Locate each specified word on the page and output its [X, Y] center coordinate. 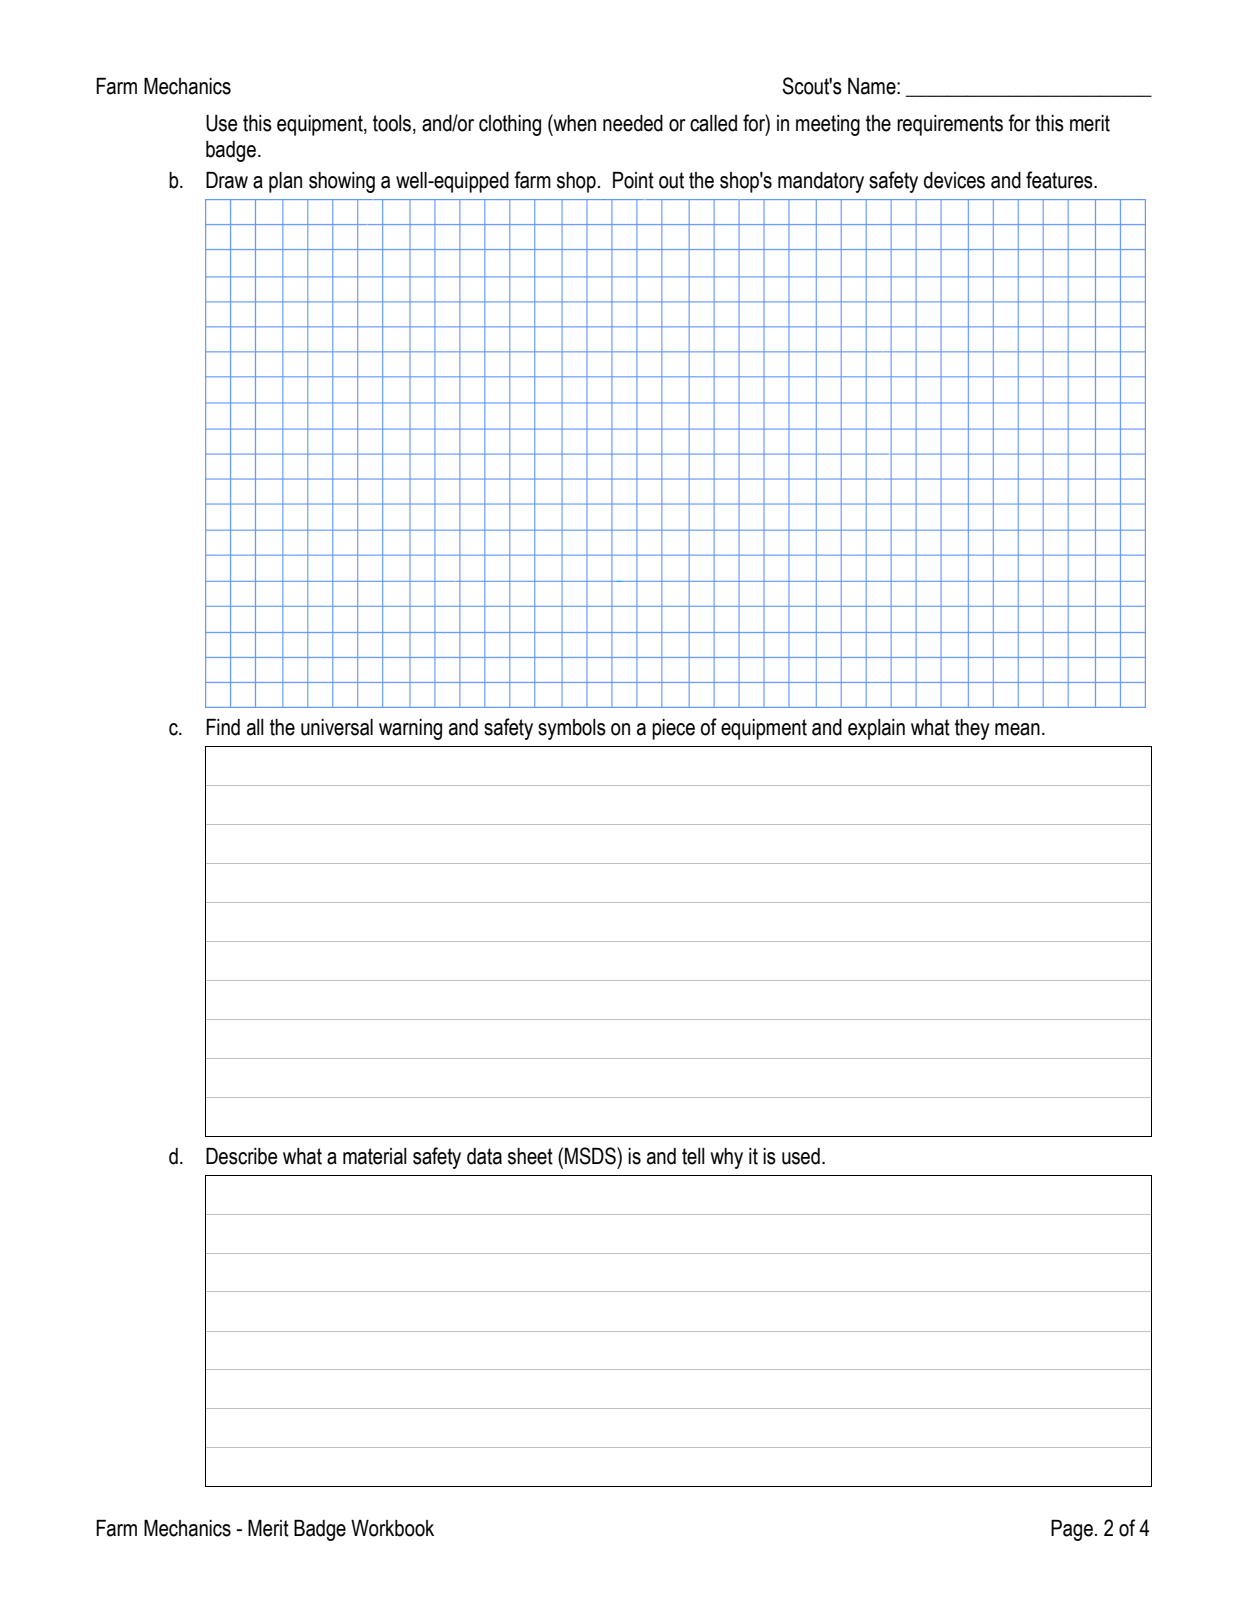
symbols [572, 729]
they [972, 729]
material [375, 1156]
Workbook [392, 1528]
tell [693, 1156]
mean [1017, 729]
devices [954, 180]
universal [337, 727]
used [801, 1156]
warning [410, 729]
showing [342, 182]
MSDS [591, 1156]
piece [673, 729]
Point [633, 180]
